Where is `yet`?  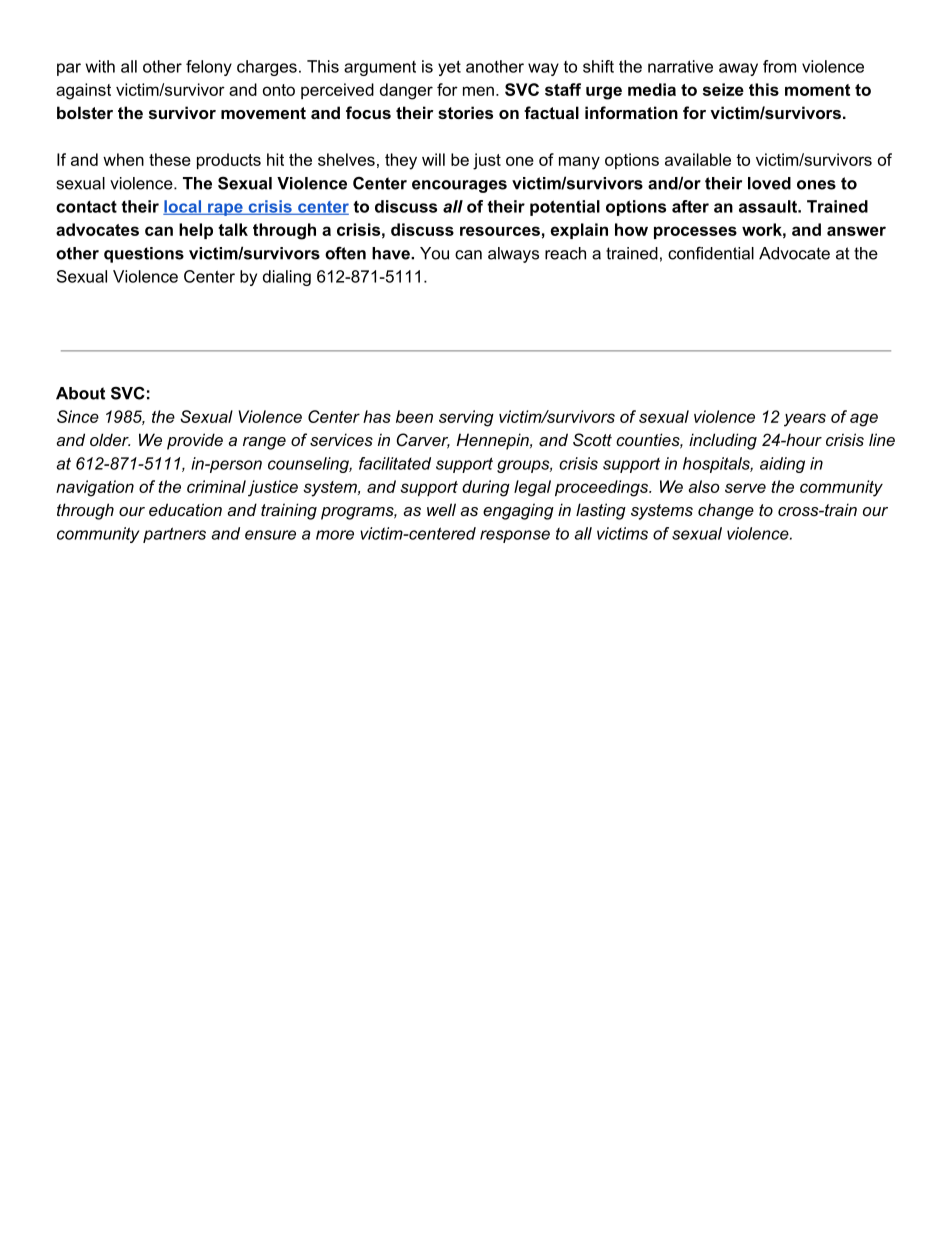 yet is located at coordinates (449, 68).
